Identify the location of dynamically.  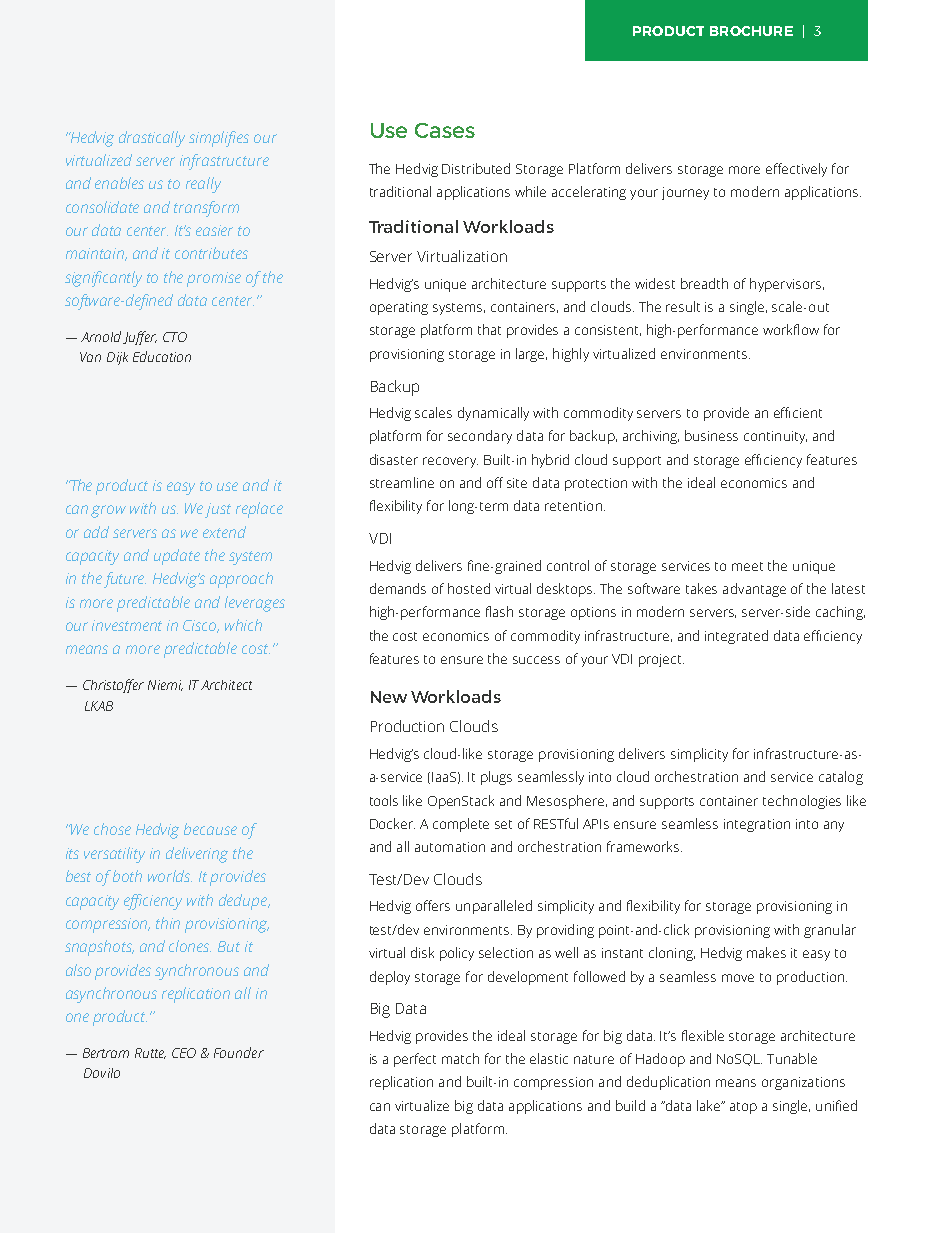
(493, 414).
